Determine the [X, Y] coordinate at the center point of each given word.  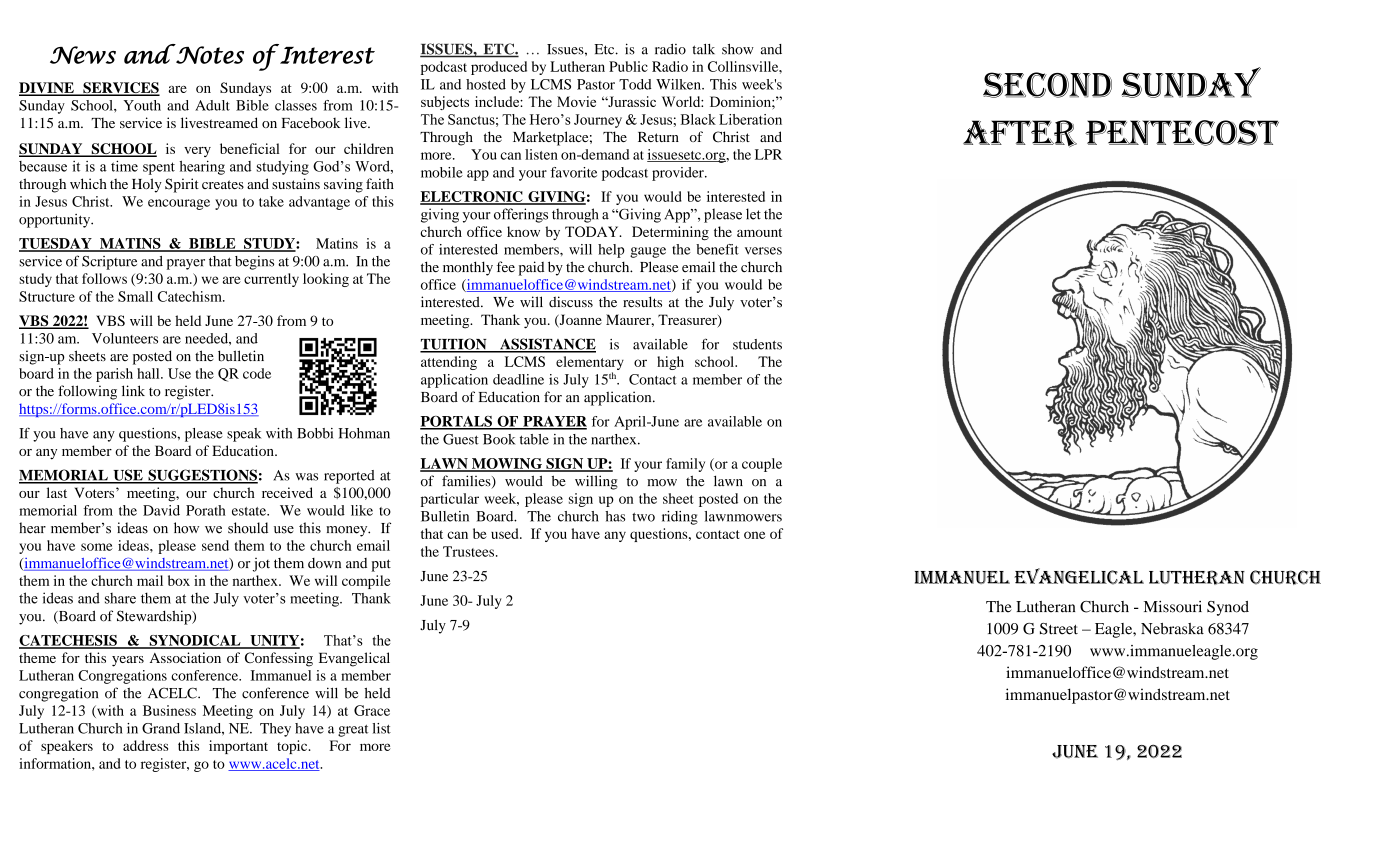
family [685, 465]
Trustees [470, 551]
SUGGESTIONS [202, 476]
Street [1059, 629]
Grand [161, 728]
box [179, 580]
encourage [179, 204]
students [757, 344]
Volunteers [125, 338]
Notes [209, 54]
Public [628, 66]
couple [762, 465]
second [1047, 85]
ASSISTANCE [547, 345]
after [1020, 134]
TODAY [593, 231]
